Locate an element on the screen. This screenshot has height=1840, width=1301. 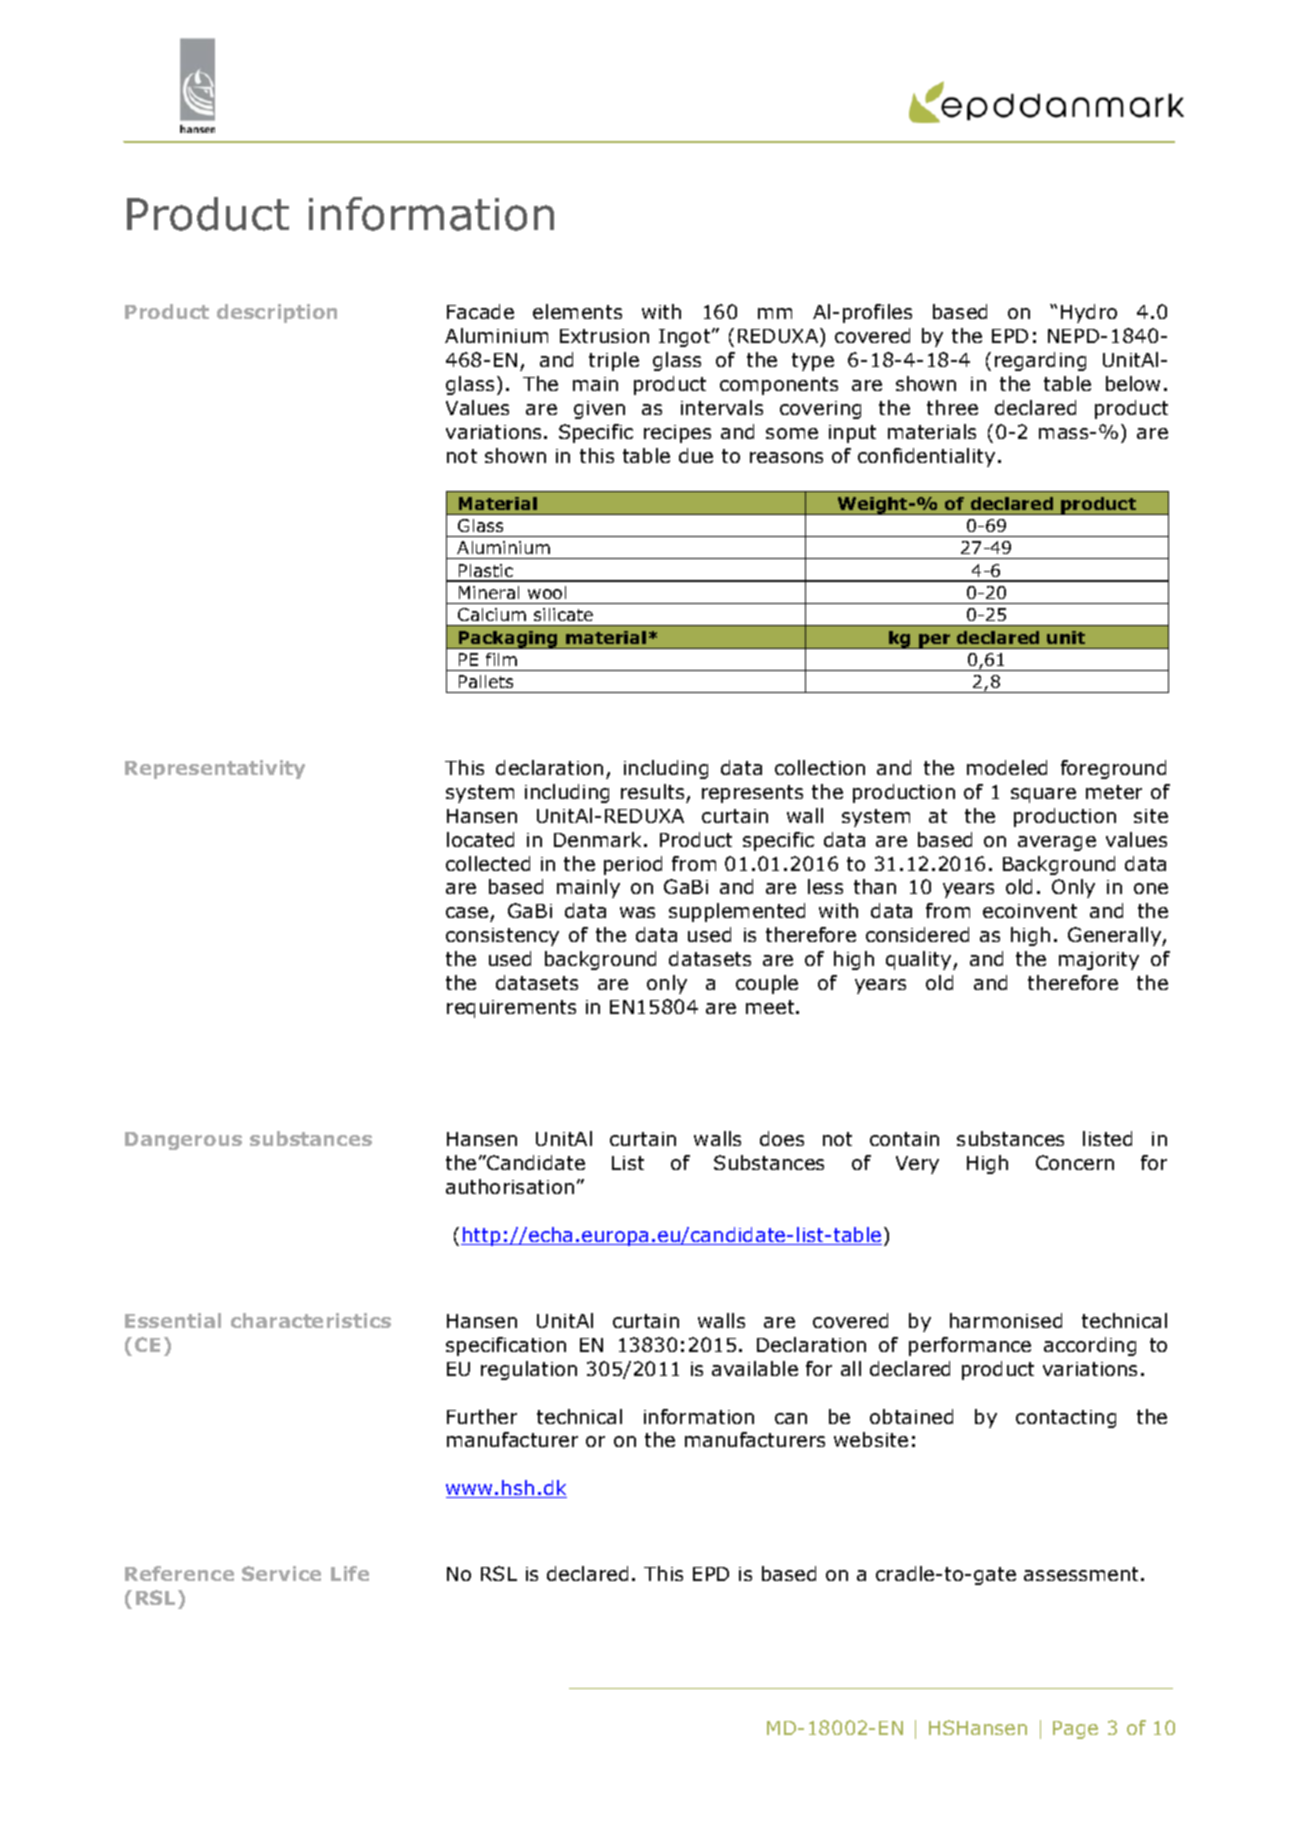
regarding is located at coordinates (1040, 361).
